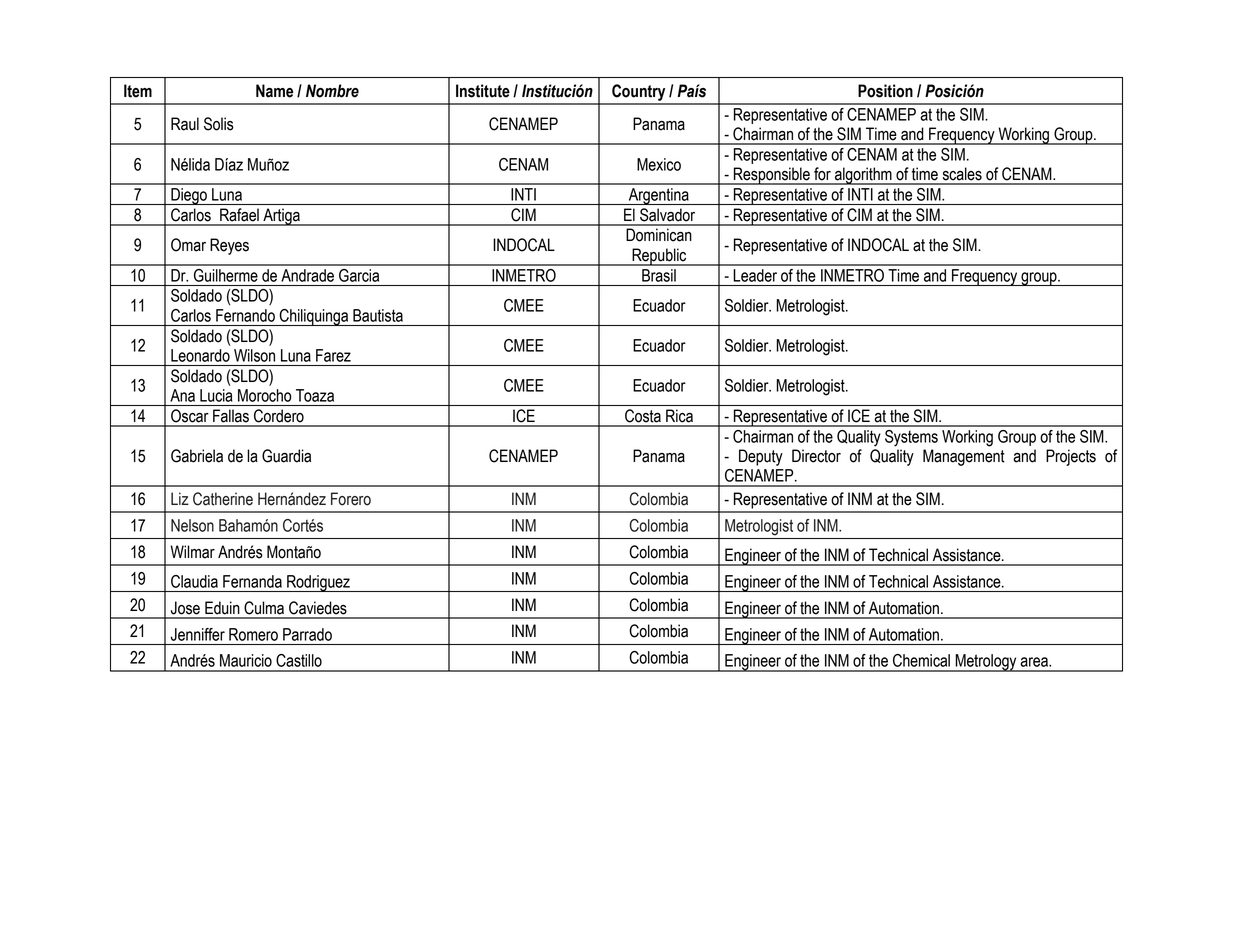 Image resolution: width=1233 pixels, height=952 pixels. What do you see at coordinates (885, 91) in the image?
I see `Position` at bounding box center [885, 91].
